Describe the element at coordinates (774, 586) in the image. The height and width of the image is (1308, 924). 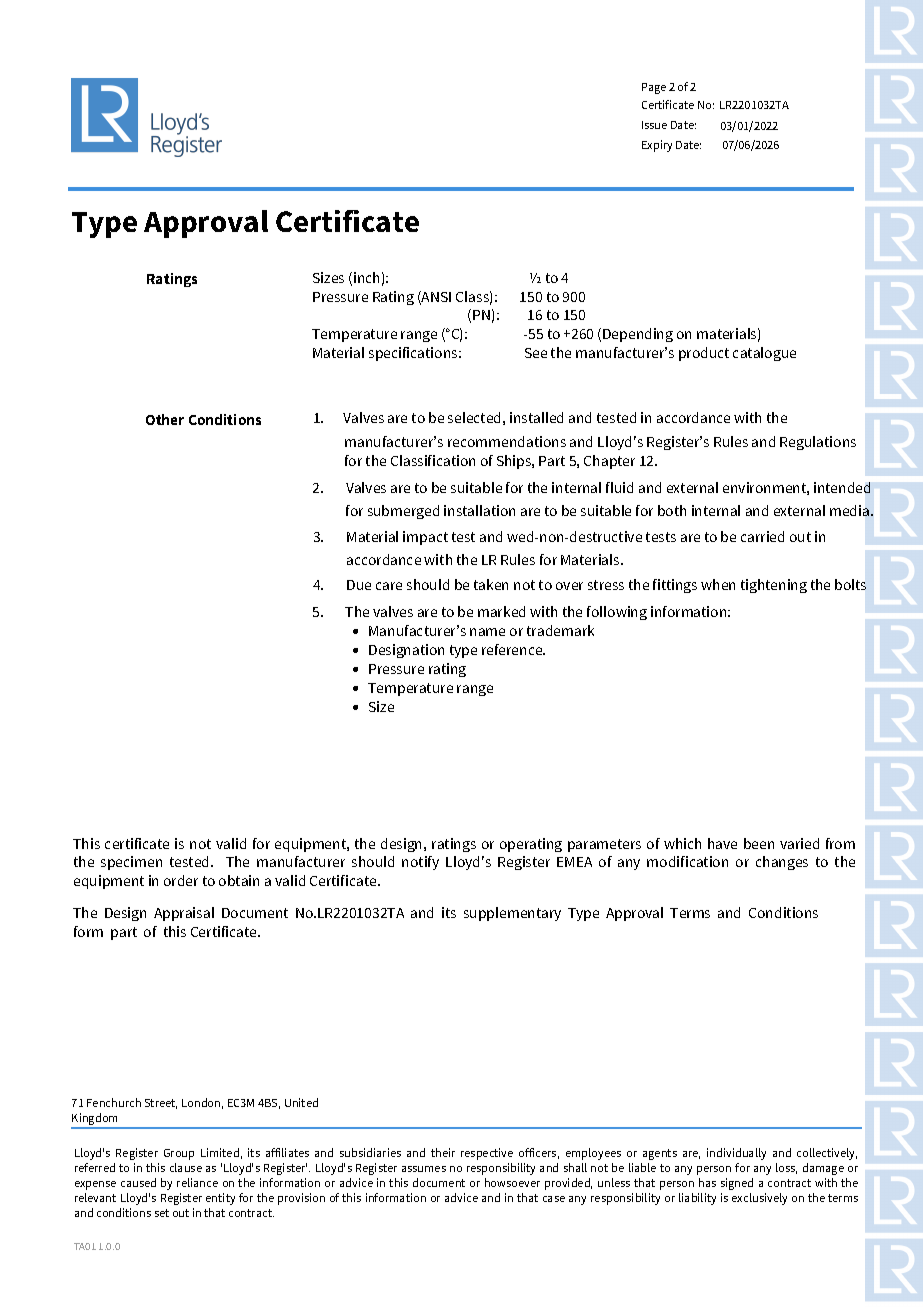
I see `tightening` at that location.
